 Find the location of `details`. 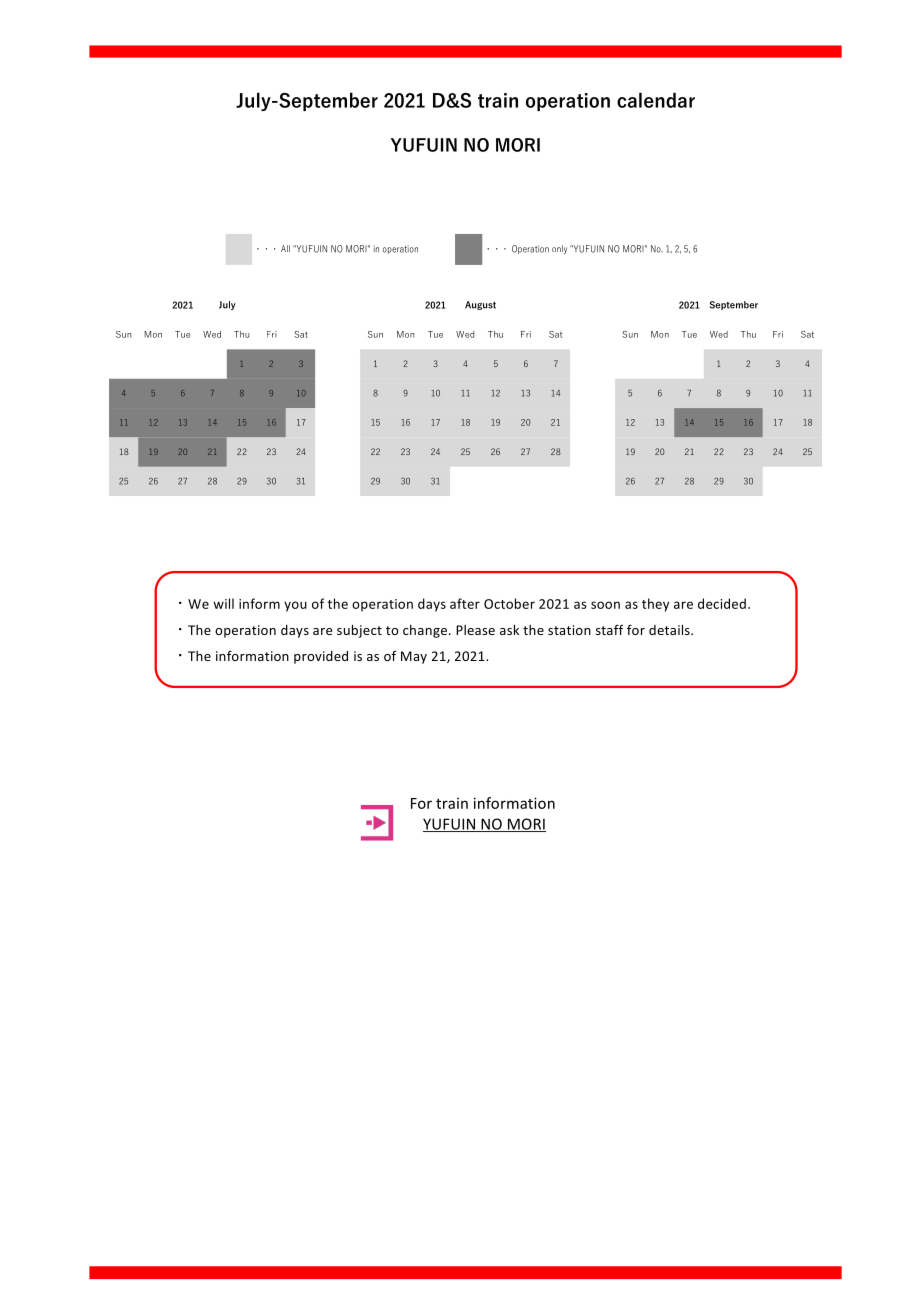

details is located at coordinates (670, 630).
